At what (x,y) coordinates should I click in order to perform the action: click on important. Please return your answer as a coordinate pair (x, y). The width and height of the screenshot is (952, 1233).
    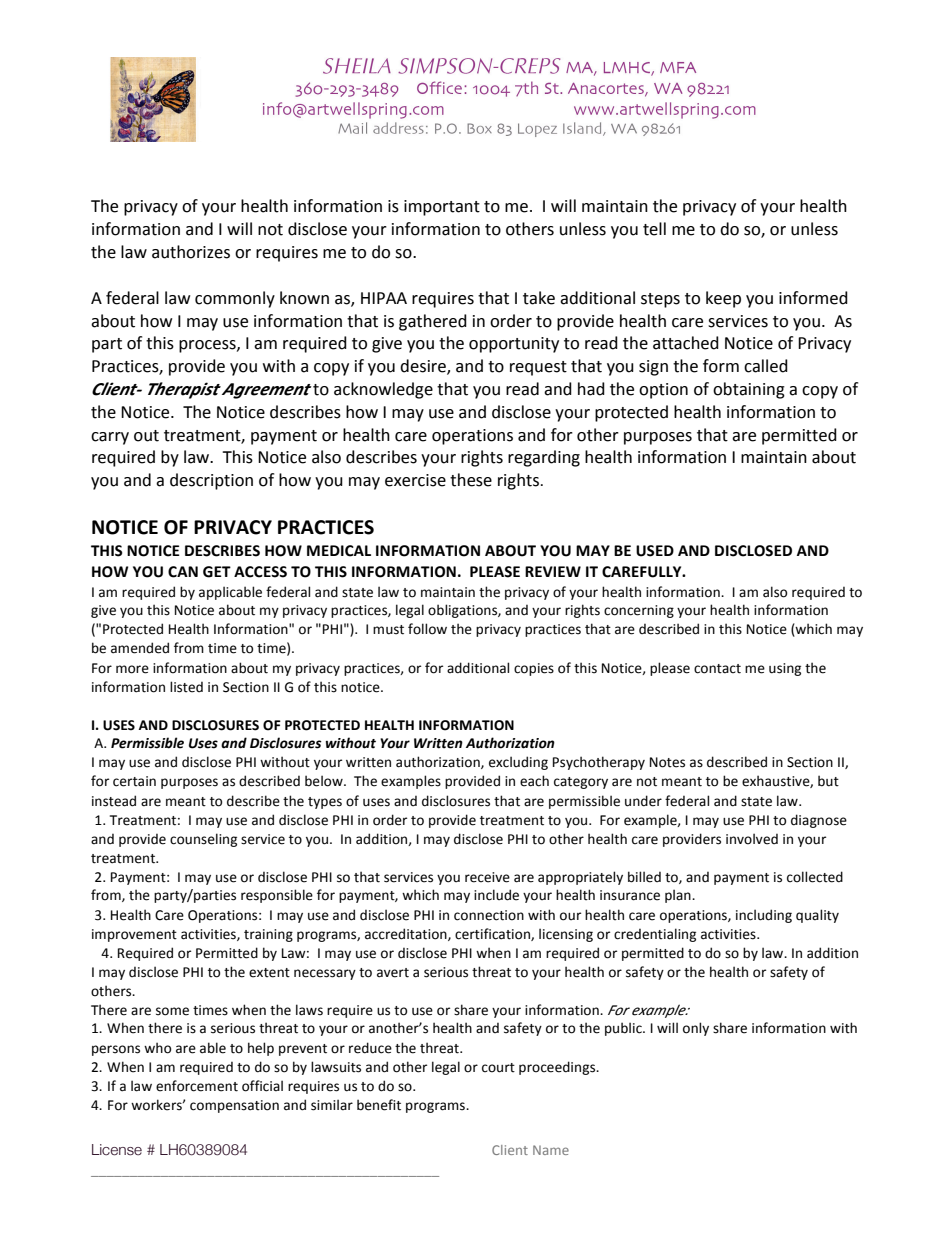
    Looking at the image, I should click on (442, 208).
